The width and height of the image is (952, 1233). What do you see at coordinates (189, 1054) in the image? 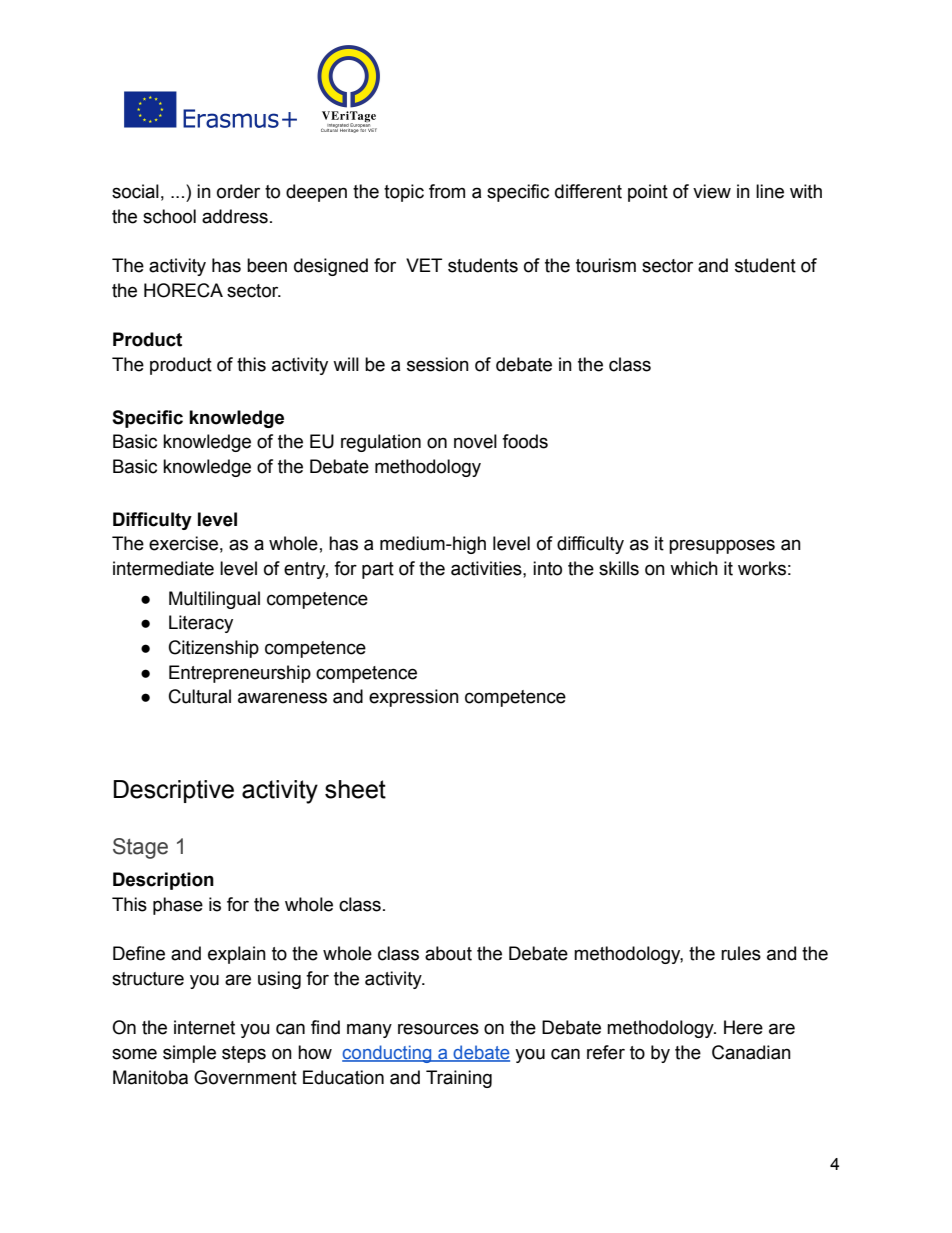
I see `simple` at bounding box center [189, 1054].
